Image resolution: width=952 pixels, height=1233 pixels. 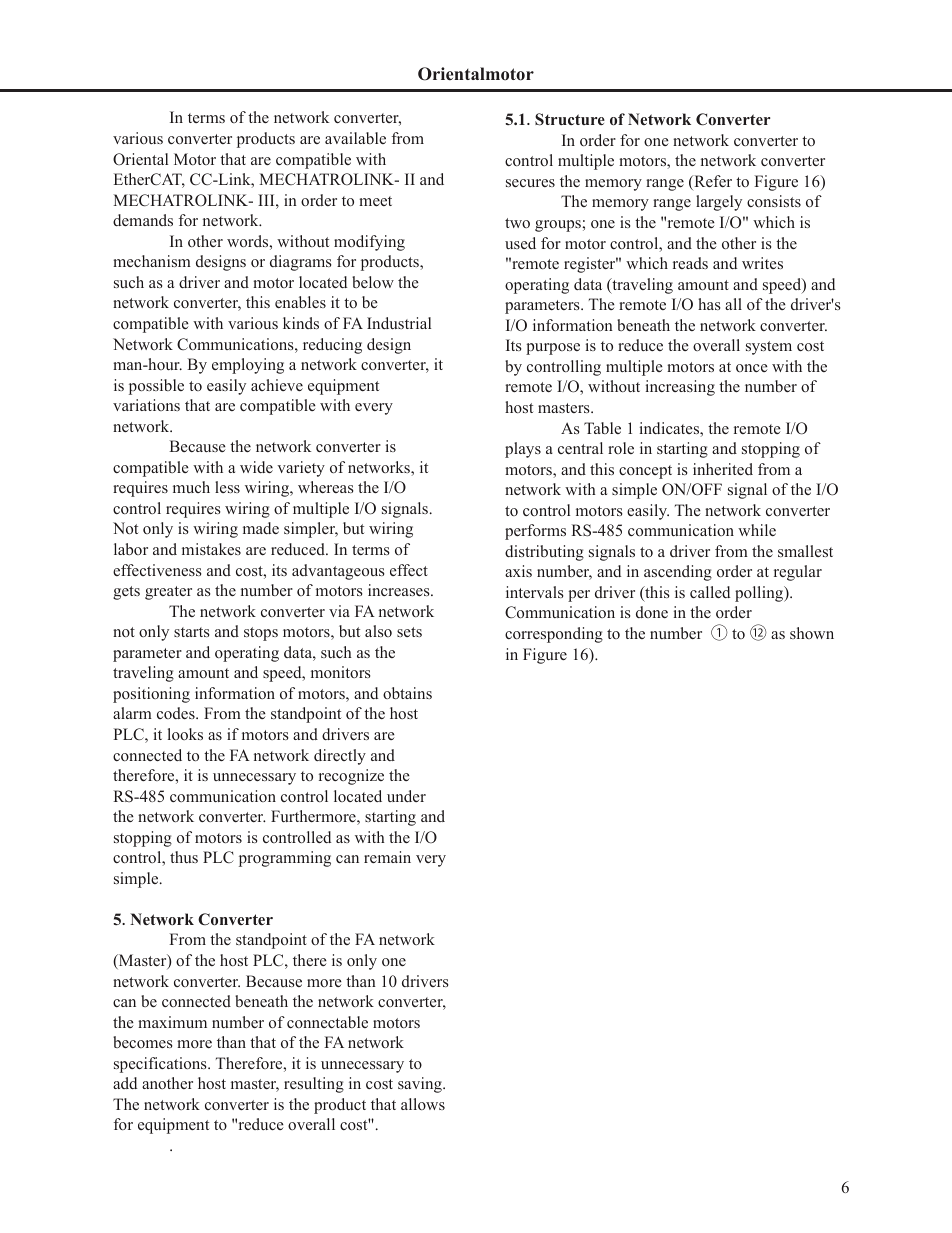 I want to click on demands, so click(x=143, y=220).
